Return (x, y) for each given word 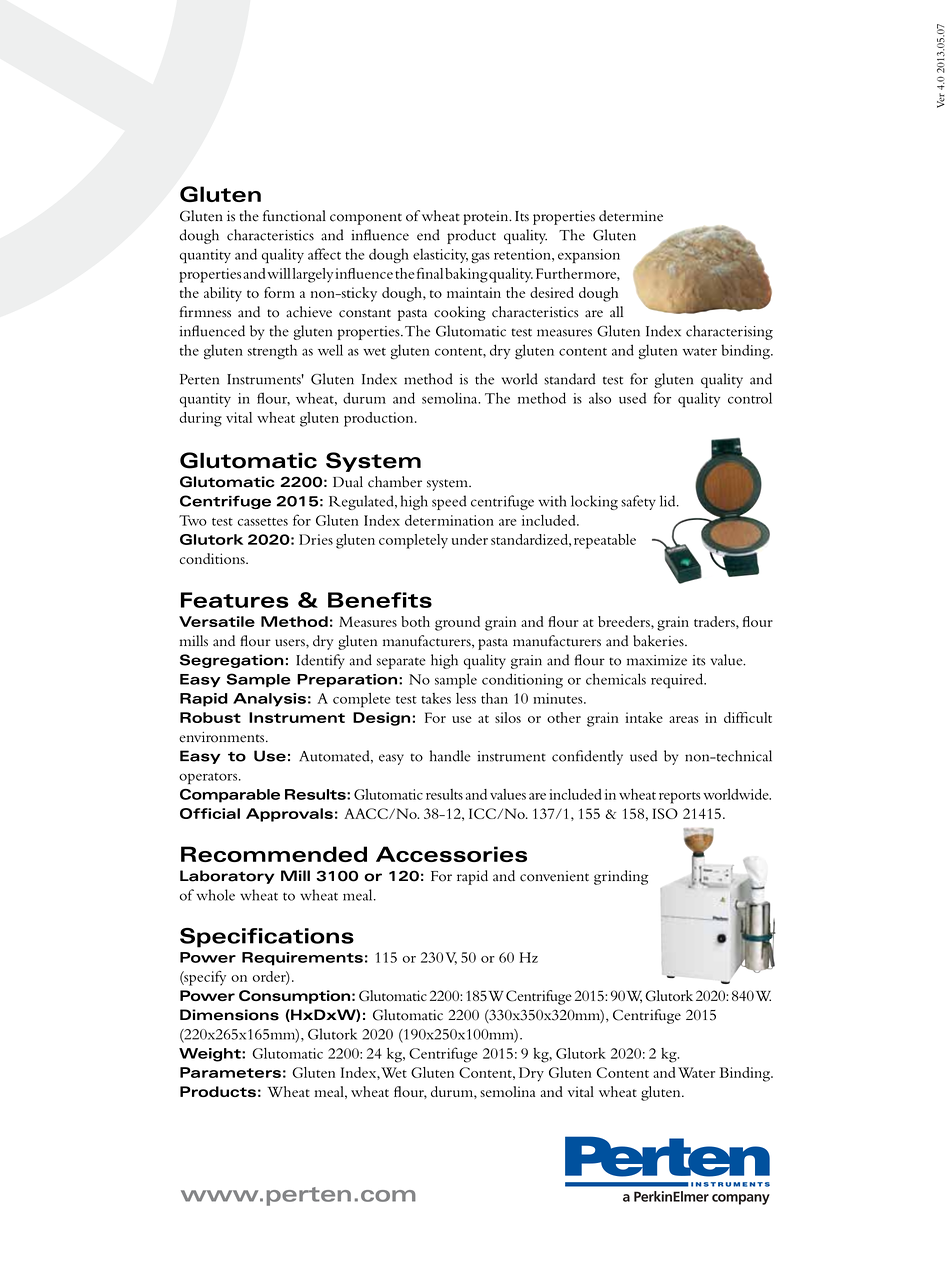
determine (631, 216)
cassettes (263, 522)
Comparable (230, 796)
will (279, 273)
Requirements (302, 959)
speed (449, 502)
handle (450, 756)
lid (669, 501)
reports (679, 798)
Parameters (230, 1072)
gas (480, 257)
